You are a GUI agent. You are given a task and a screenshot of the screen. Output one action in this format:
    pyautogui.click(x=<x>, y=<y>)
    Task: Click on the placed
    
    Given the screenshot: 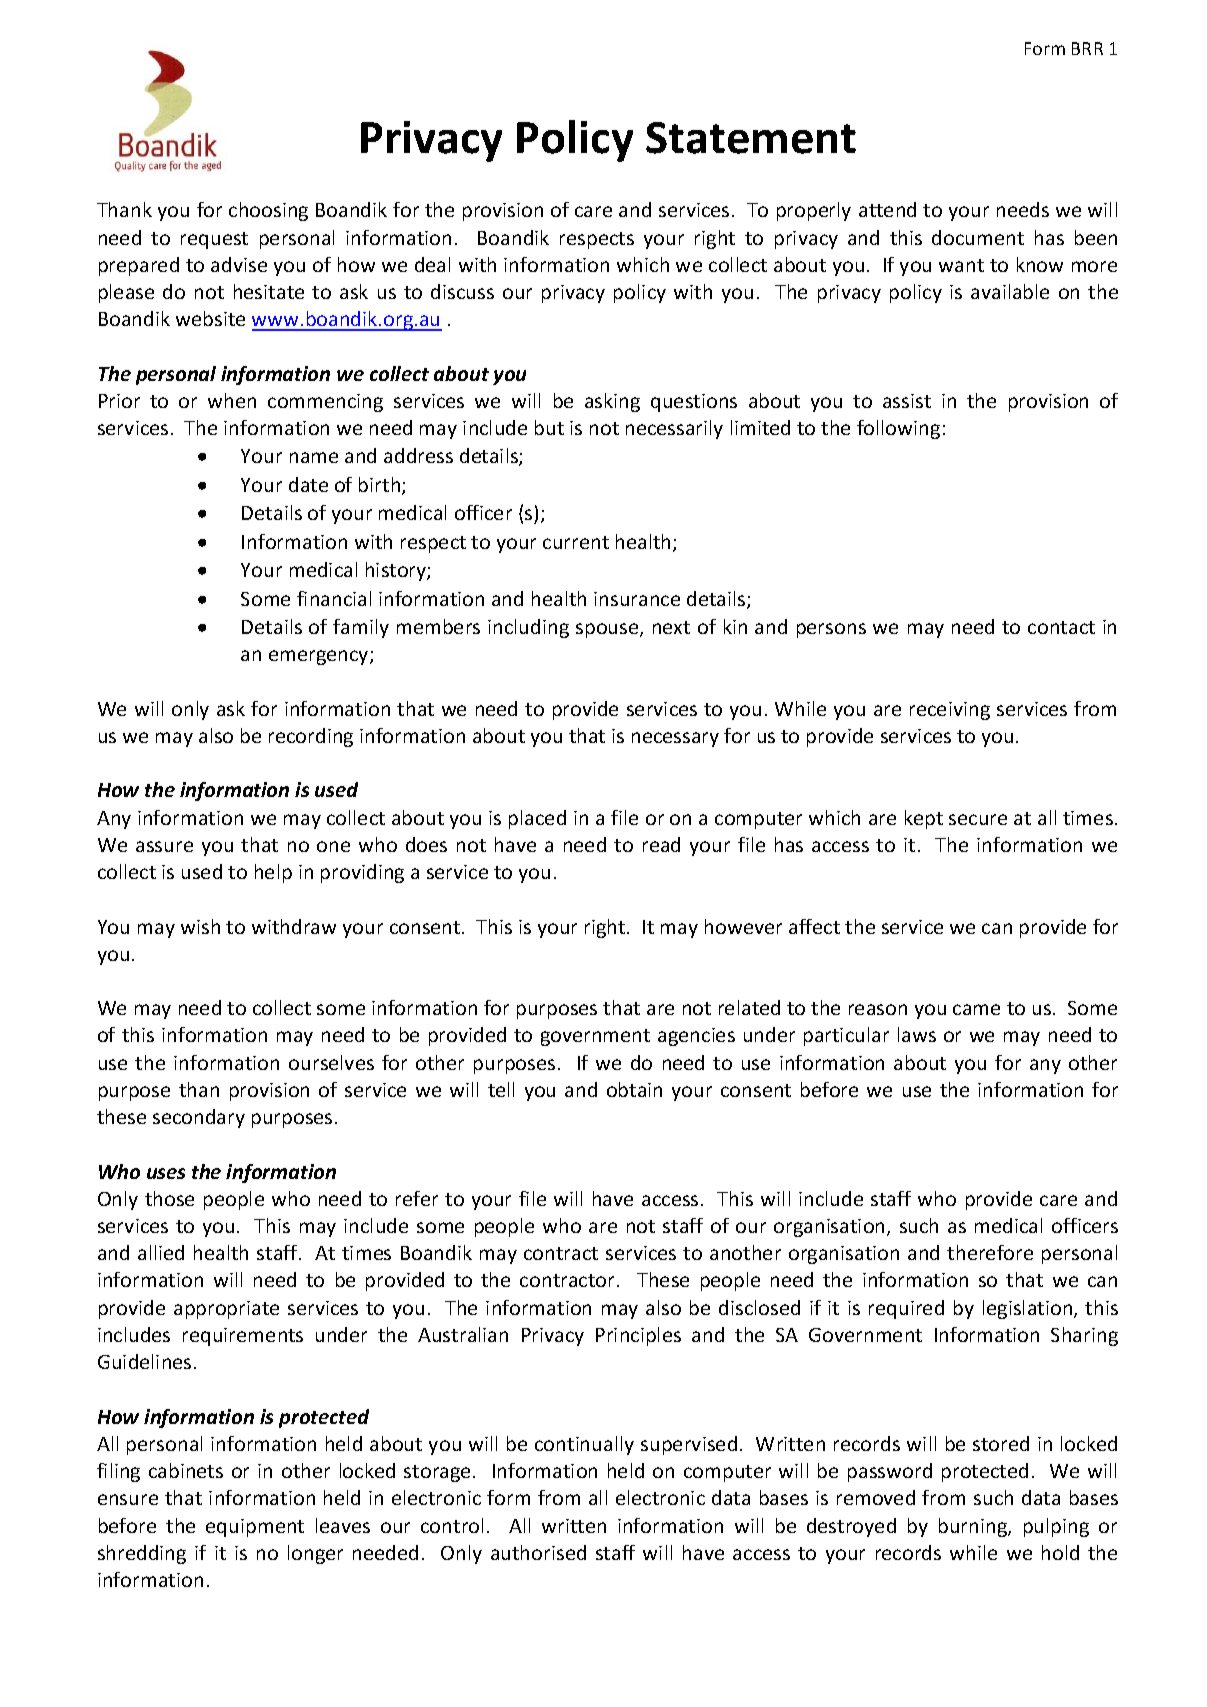 What is the action you would take?
    pyautogui.click(x=537, y=819)
